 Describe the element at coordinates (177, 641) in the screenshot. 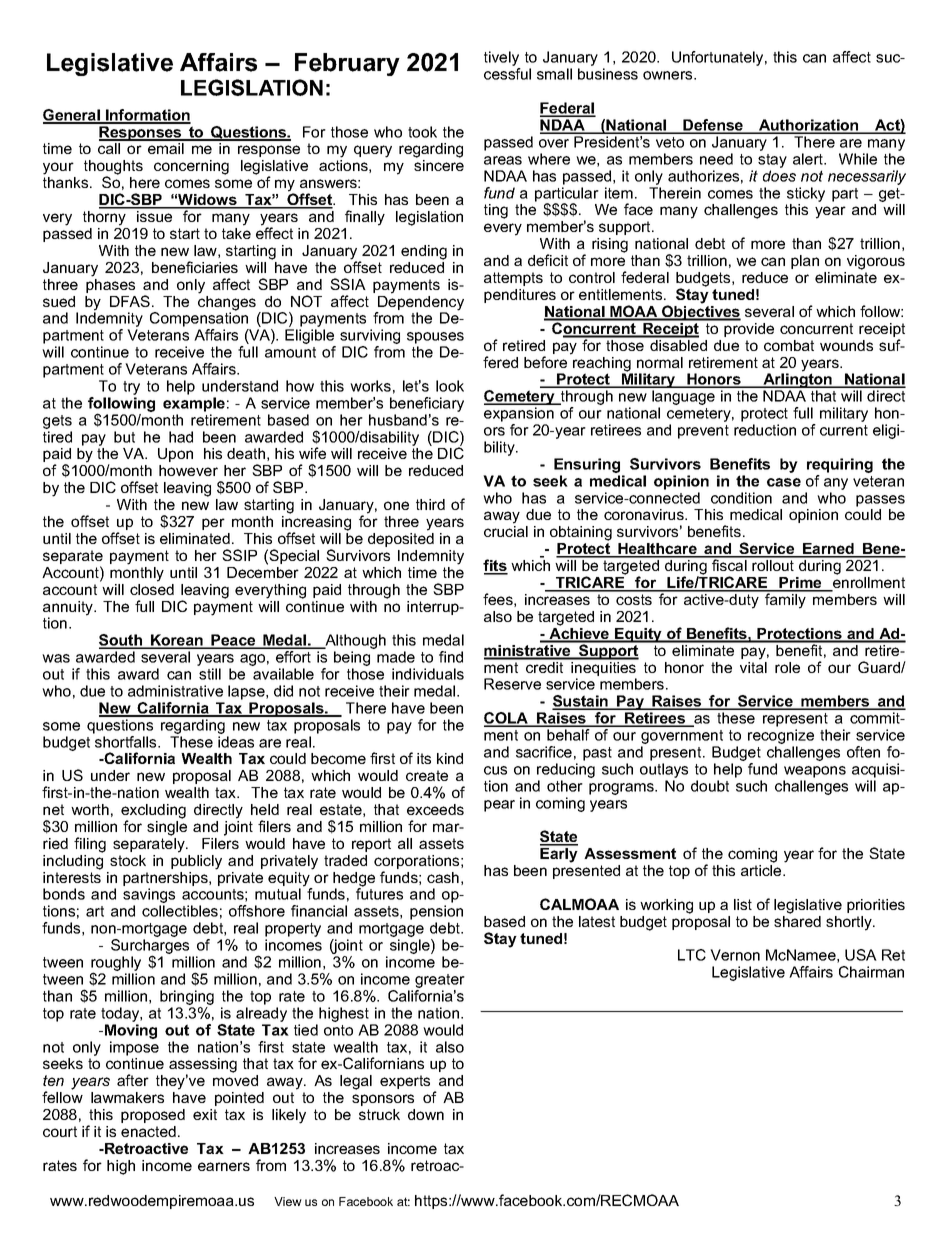

I see `Korean` at that location.
